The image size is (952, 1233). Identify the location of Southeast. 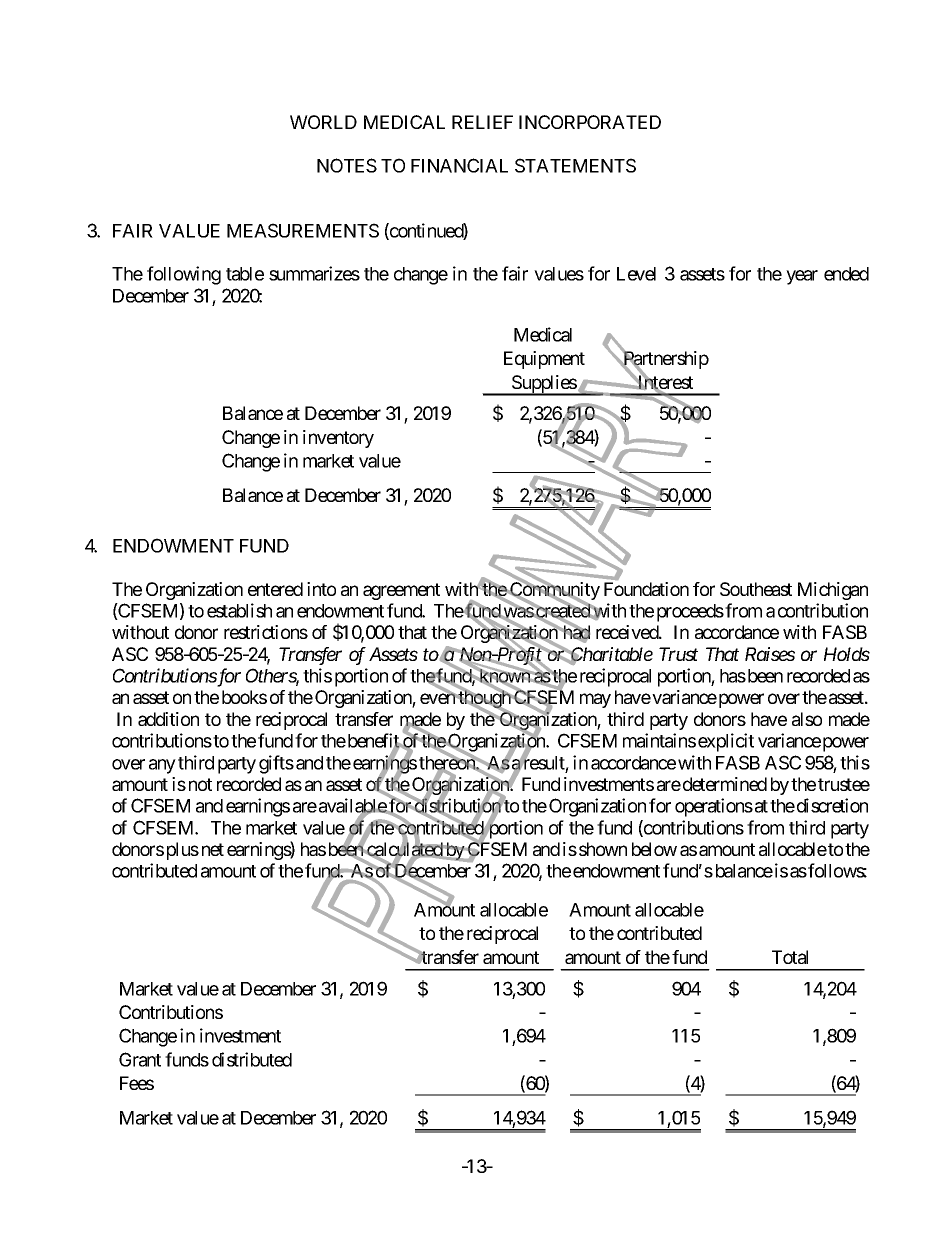
(756, 589).
